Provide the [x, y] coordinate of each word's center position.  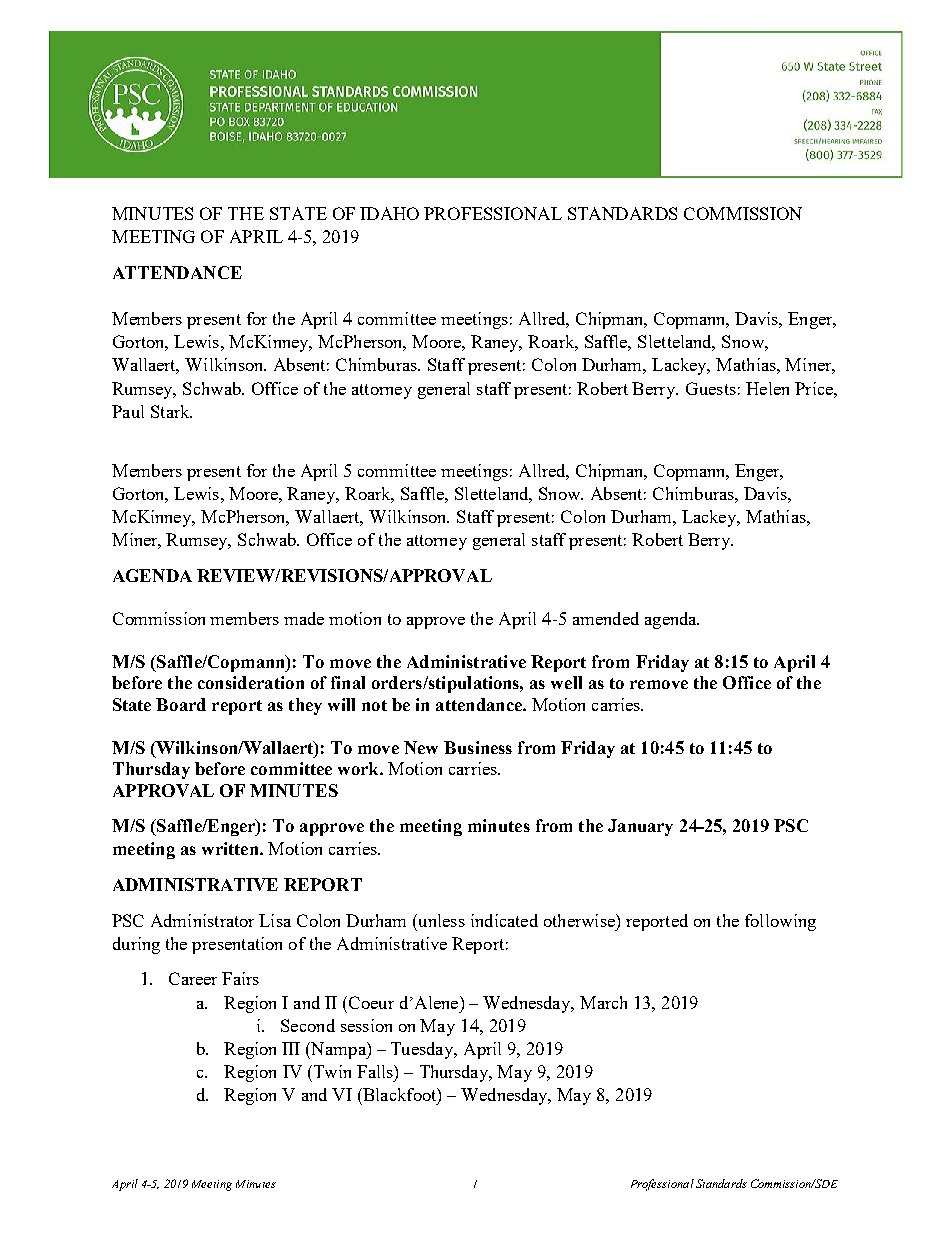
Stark [171, 411]
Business [478, 747]
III [291, 1048]
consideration [251, 682]
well [566, 682]
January [640, 827]
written [231, 848]
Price [815, 388]
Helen [767, 388]
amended [606, 618]
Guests [711, 388]
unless [440, 920]
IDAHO [389, 213]
